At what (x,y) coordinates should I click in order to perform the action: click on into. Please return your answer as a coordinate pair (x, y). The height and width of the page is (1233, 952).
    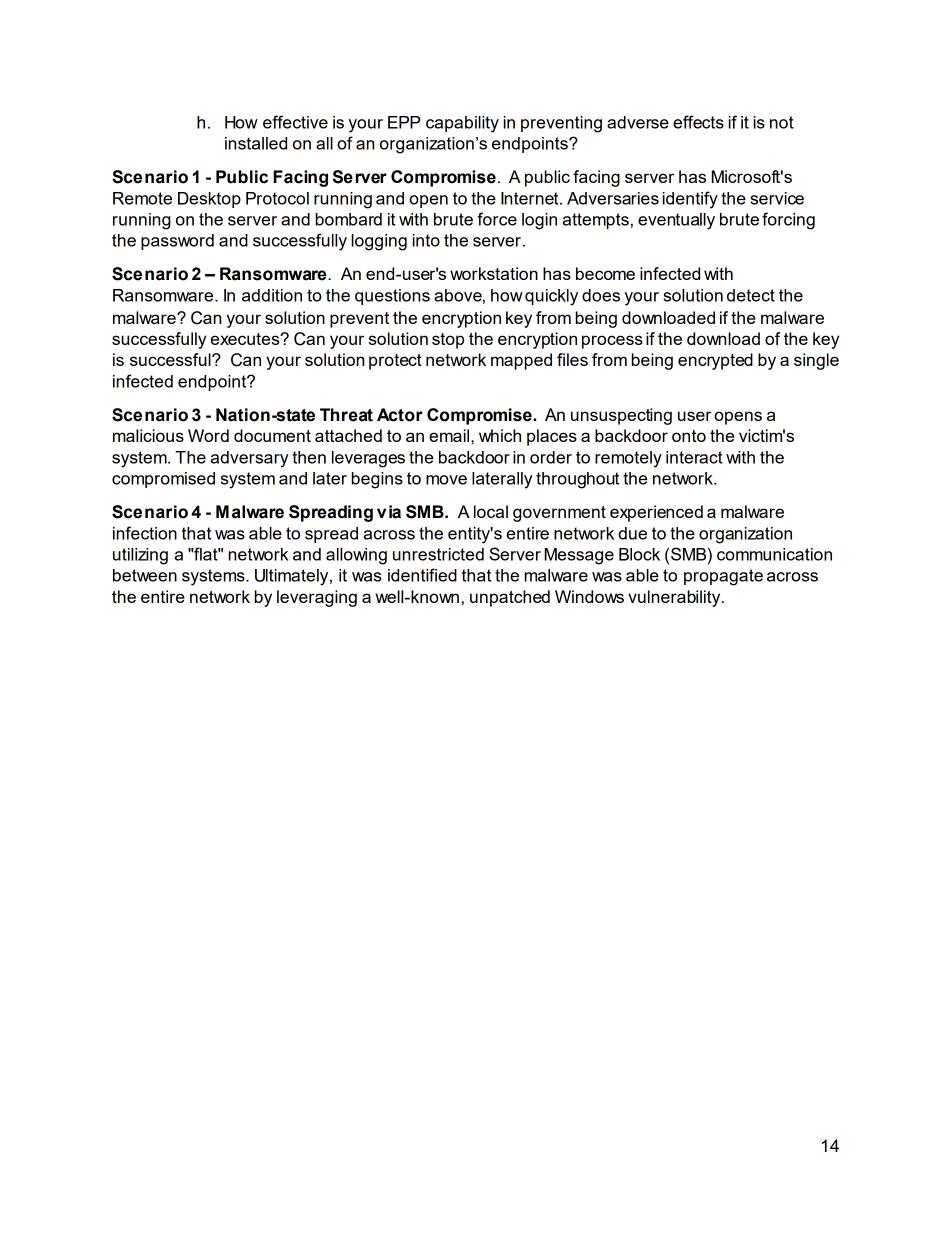
    Looking at the image, I should click on (426, 240).
